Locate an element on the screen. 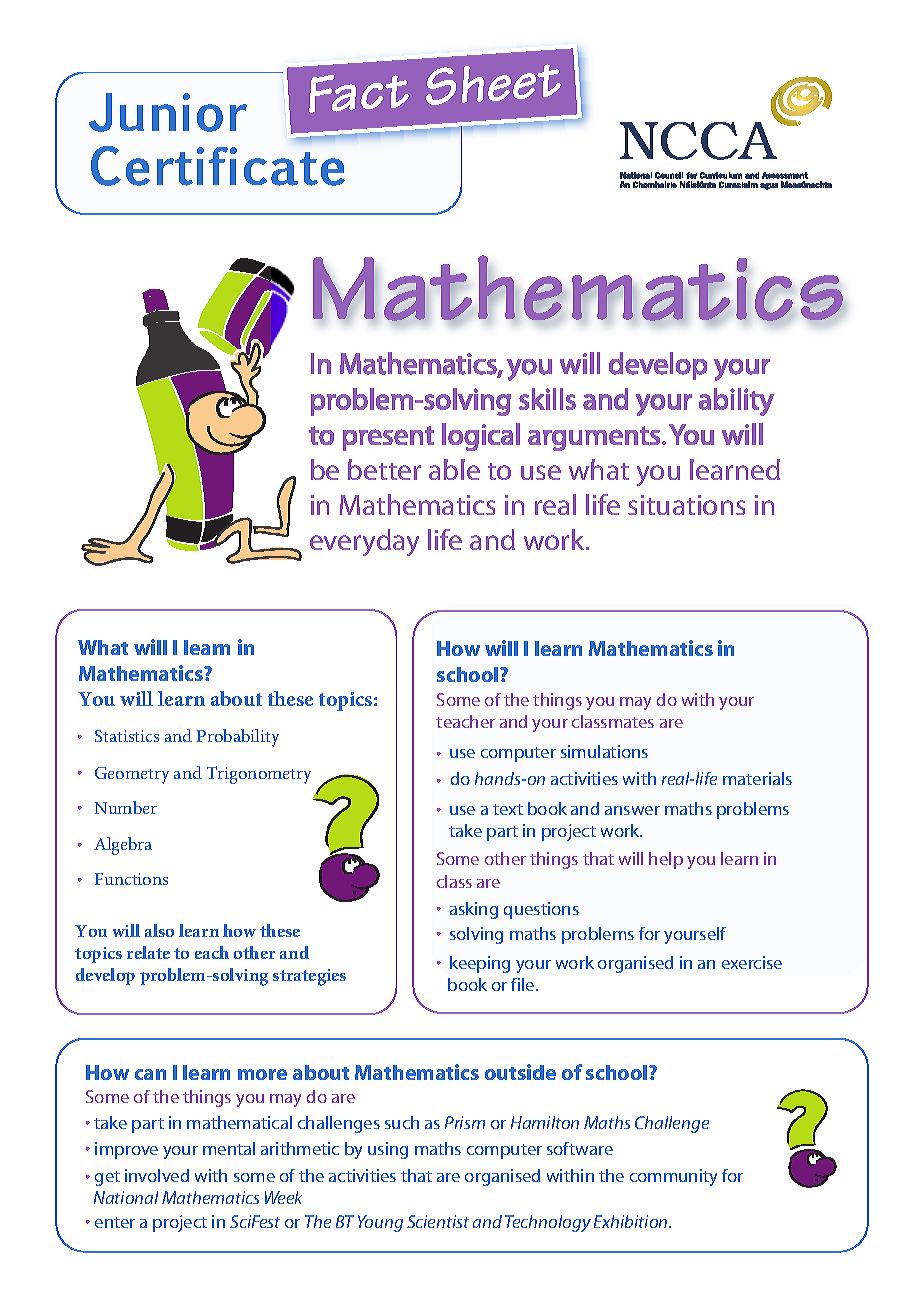  logical is located at coordinates (481, 437).
